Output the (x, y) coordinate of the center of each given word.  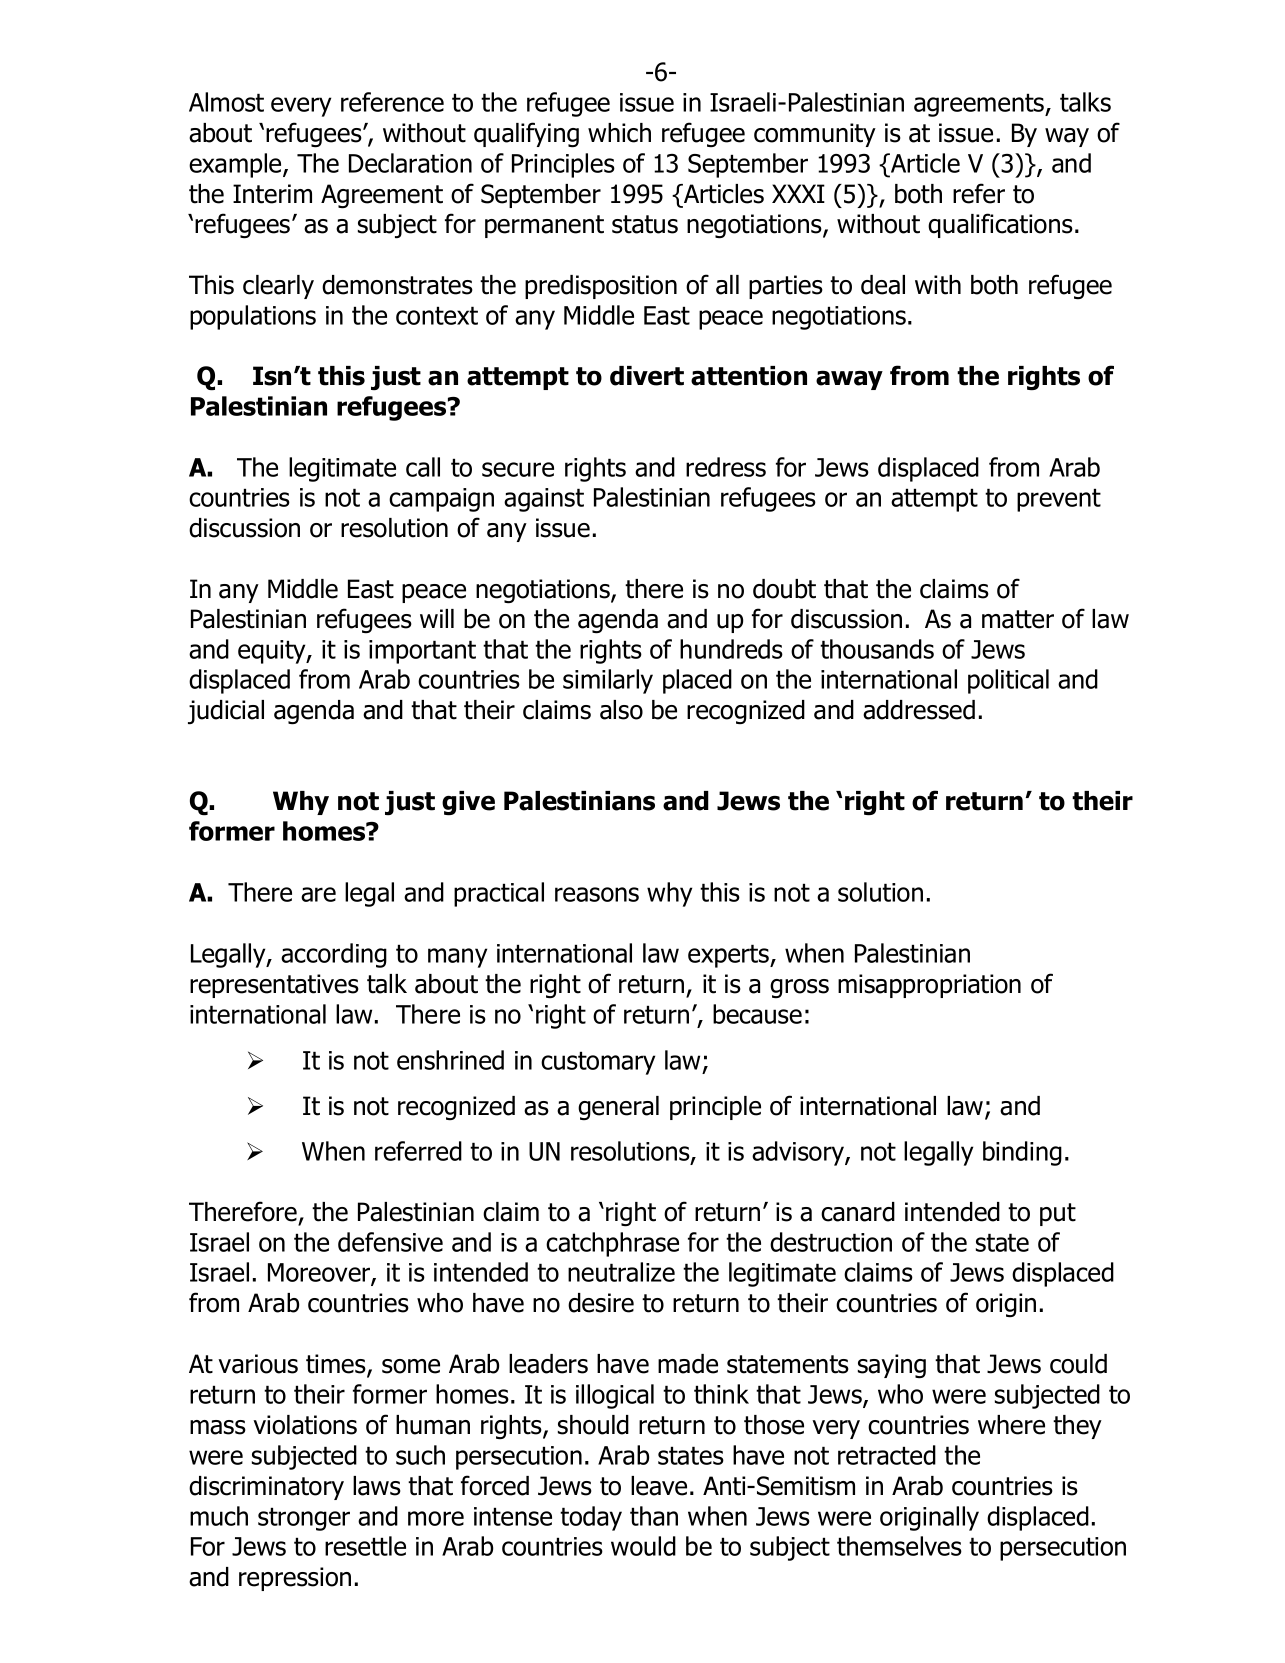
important (422, 652)
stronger (304, 1519)
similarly (608, 681)
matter (1018, 619)
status (645, 224)
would (643, 1546)
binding (1022, 1153)
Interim (272, 194)
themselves (899, 1546)
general (618, 1108)
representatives (274, 986)
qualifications (1000, 225)
